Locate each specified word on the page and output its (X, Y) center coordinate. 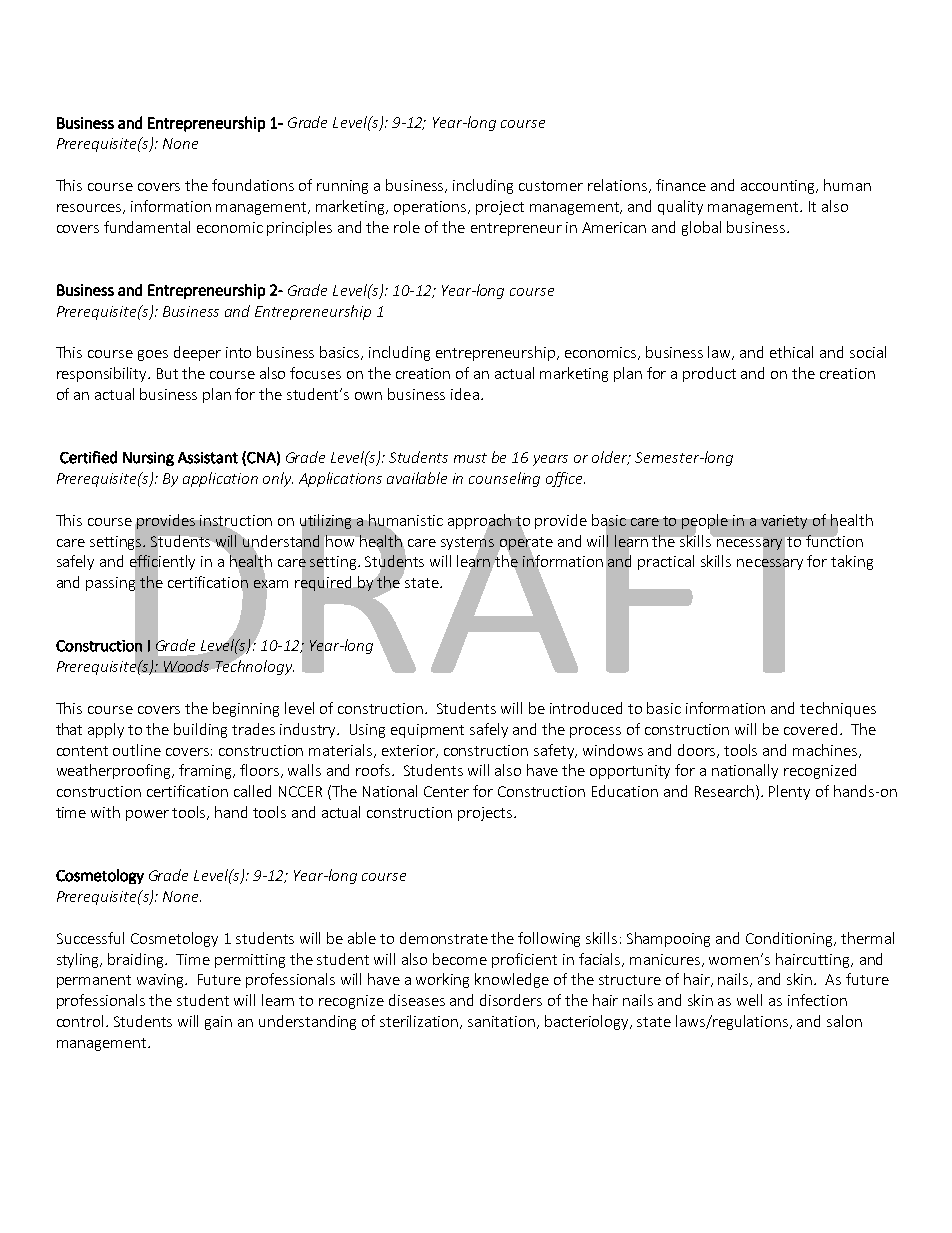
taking (852, 562)
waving (162, 981)
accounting (779, 187)
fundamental (147, 227)
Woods (186, 666)
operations (431, 208)
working (442, 980)
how (340, 541)
